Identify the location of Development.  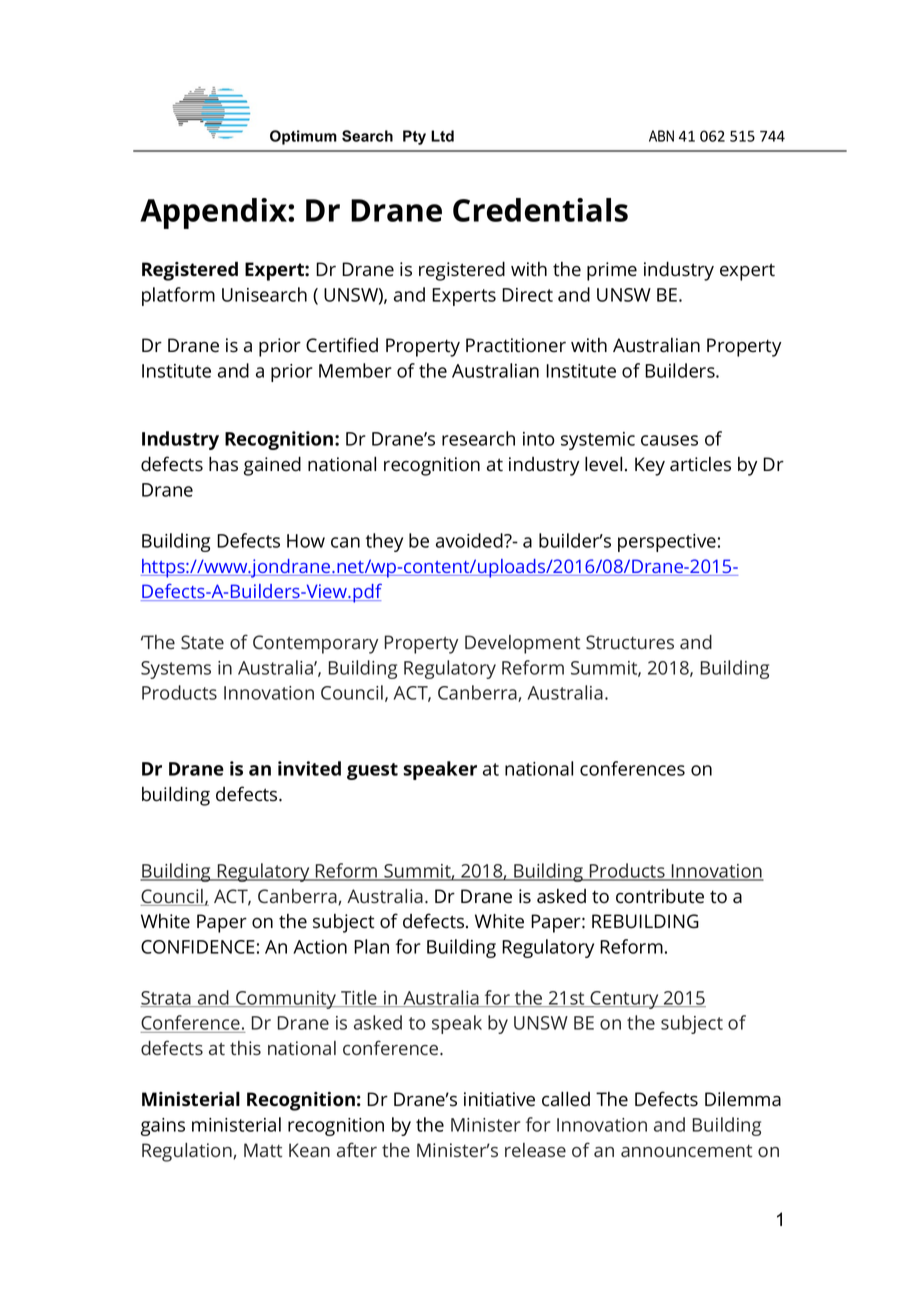
(522, 644).
